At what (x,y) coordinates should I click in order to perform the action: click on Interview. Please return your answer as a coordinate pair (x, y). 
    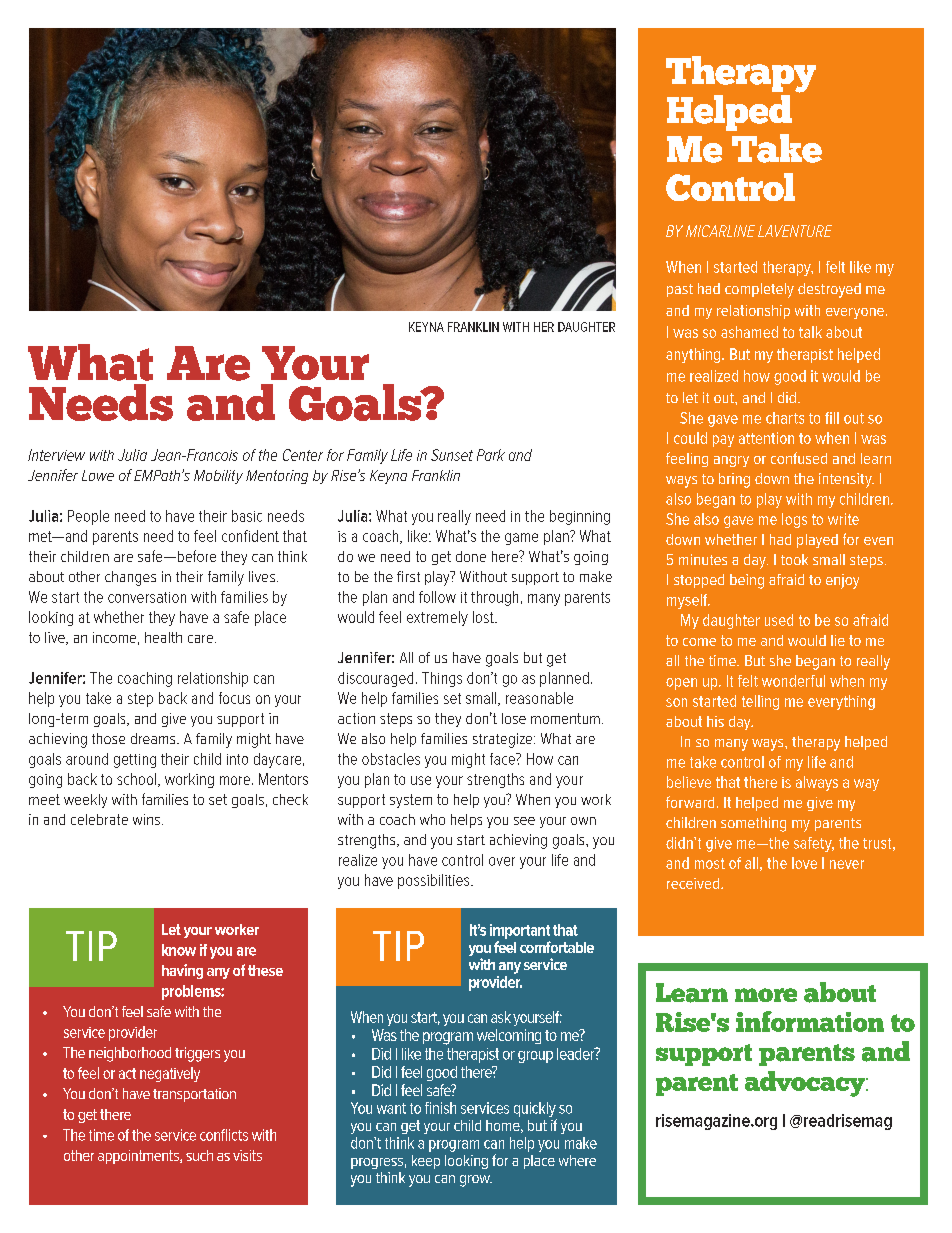
    Looking at the image, I should click on (56, 455).
